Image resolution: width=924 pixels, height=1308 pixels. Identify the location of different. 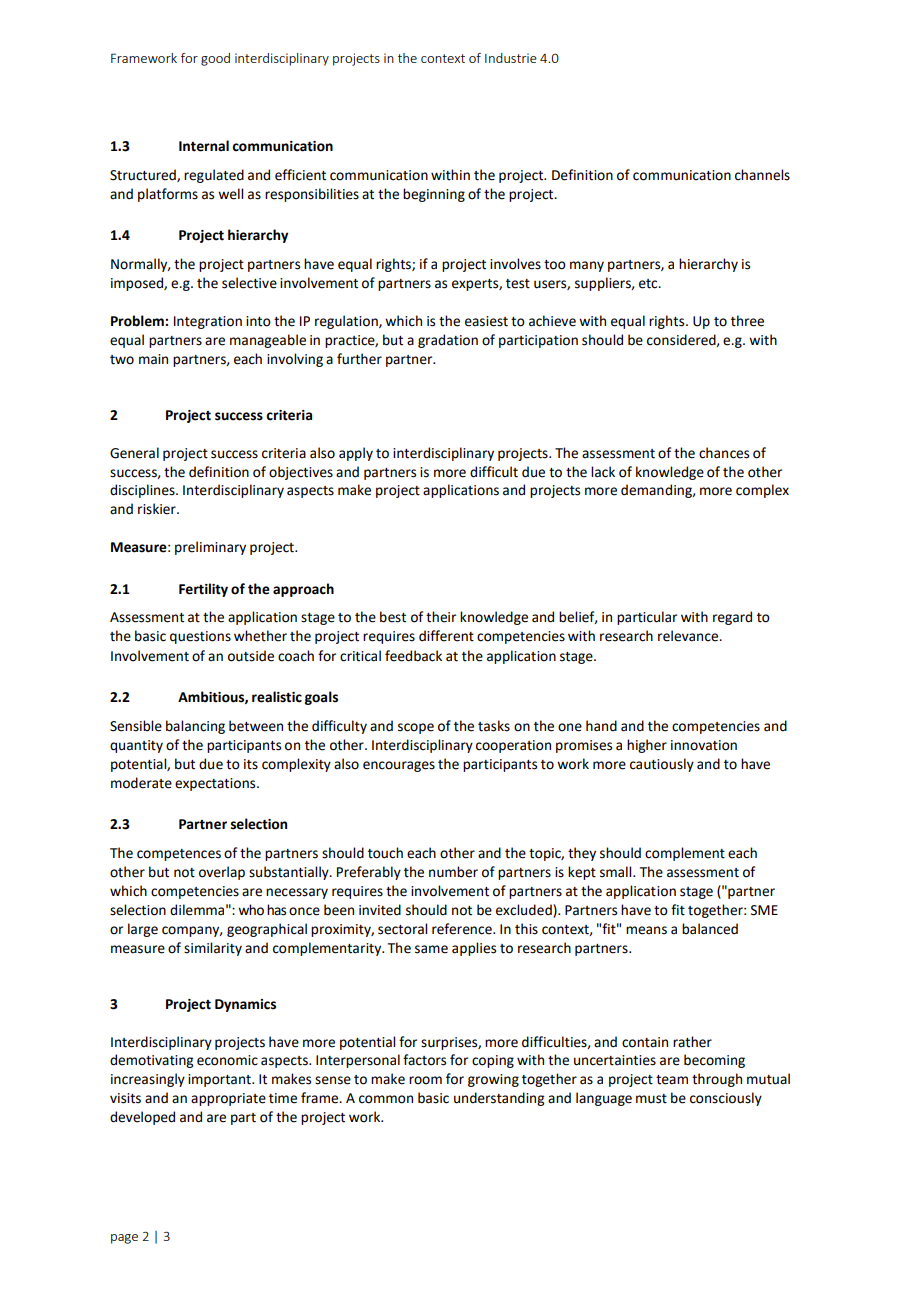
(446, 636).
